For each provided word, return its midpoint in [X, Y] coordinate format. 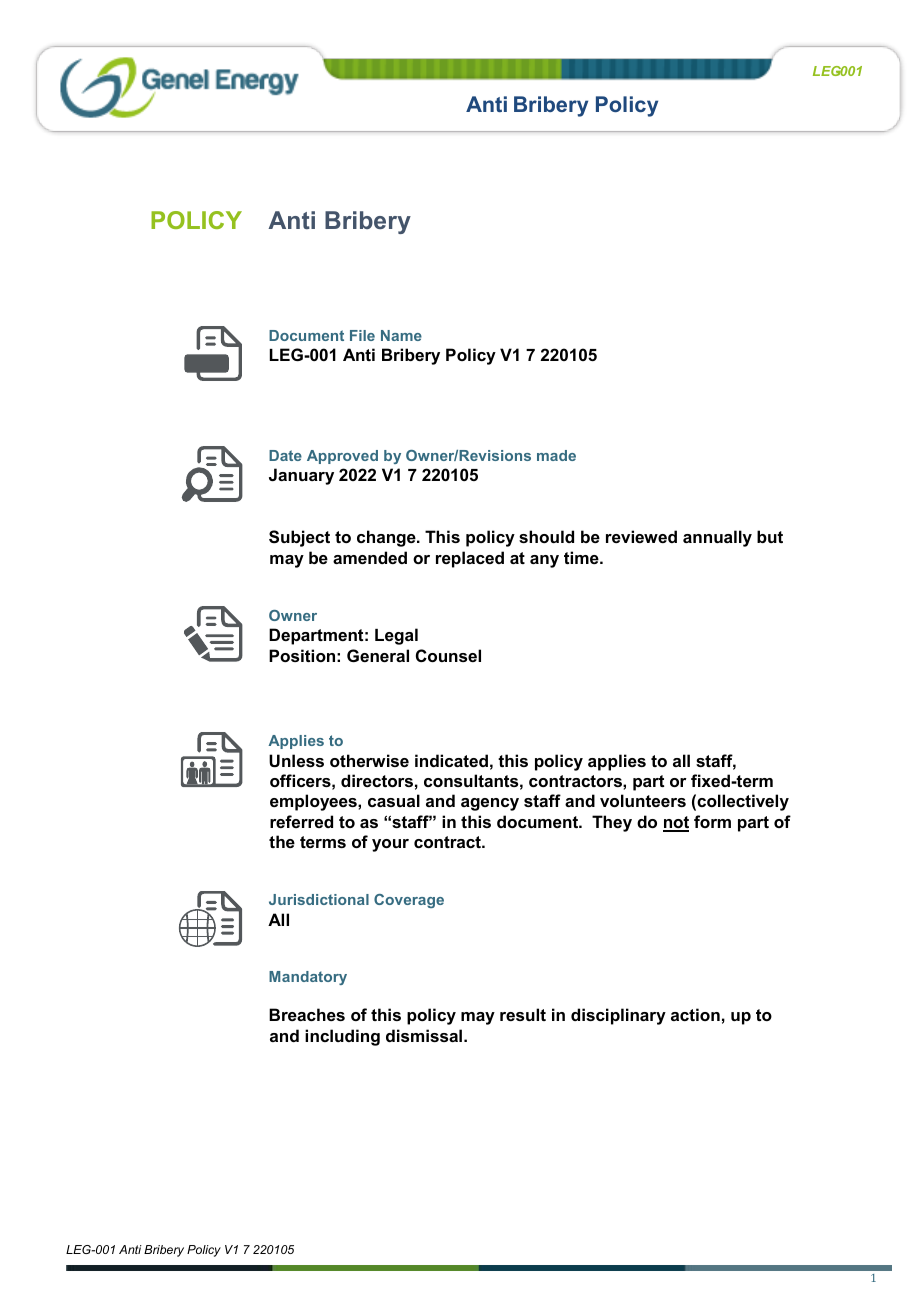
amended [370, 557]
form [712, 821]
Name [401, 335]
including [342, 1037]
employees [314, 802]
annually [717, 538]
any [544, 561]
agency [490, 804]
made [556, 455]
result [523, 1014]
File [362, 335]
